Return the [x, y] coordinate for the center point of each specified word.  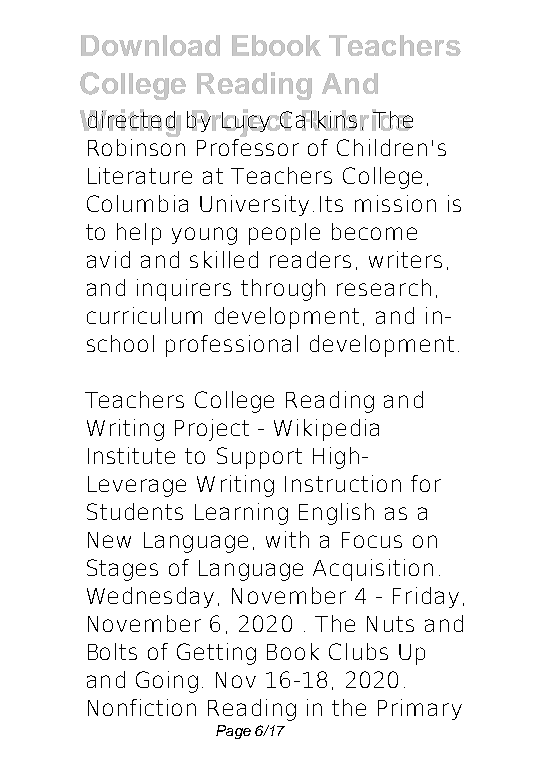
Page [233, 732]
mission [395, 203]
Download [150, 45]
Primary [420, 709]
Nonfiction [142, 707]
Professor [248, 146]
